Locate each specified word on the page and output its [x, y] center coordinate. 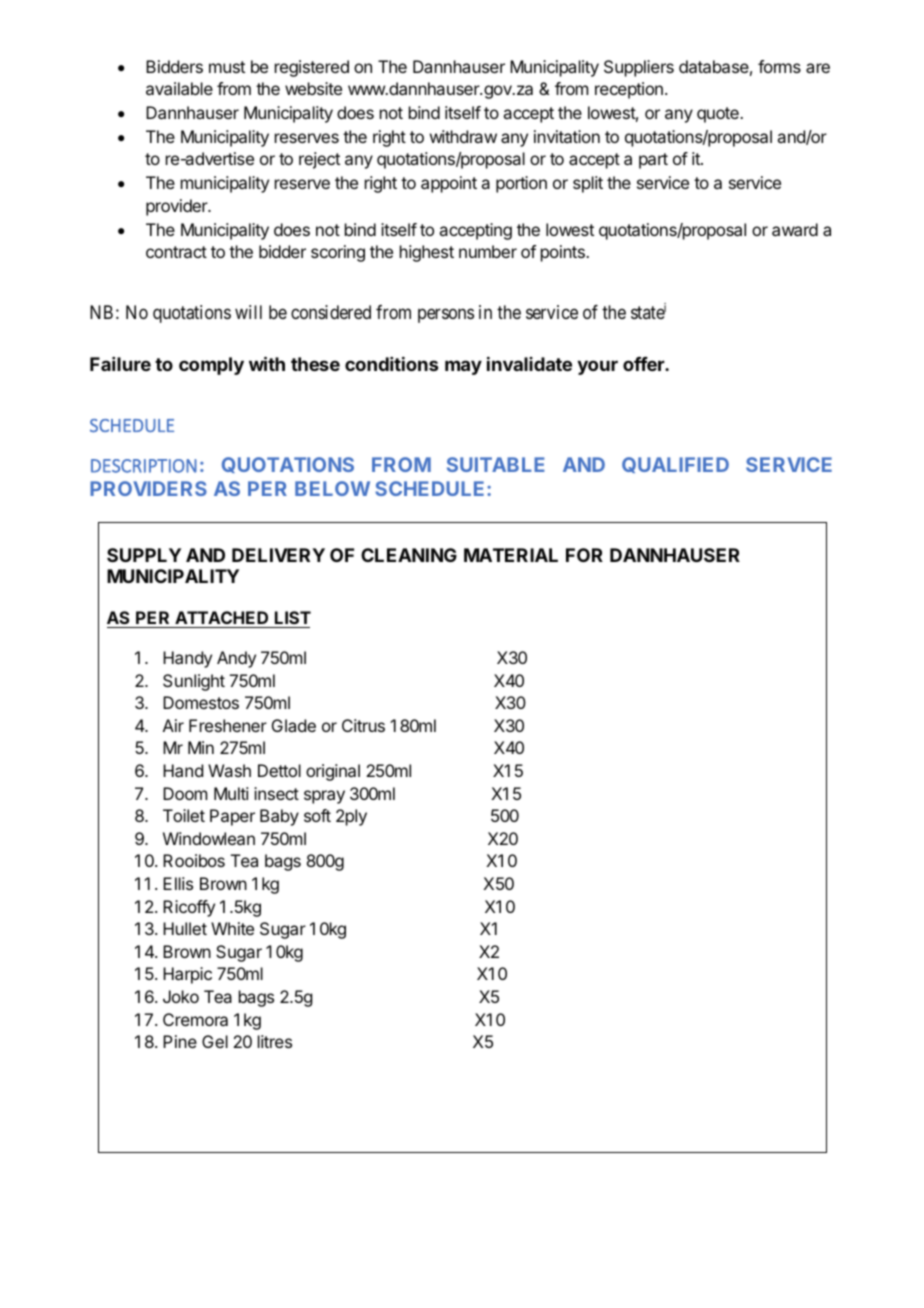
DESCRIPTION [144, 466]
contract [176, 252]
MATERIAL [511, 555]
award [795, 229]
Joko [181, 996]
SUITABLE [496, 464]
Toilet [184, 815]
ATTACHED [222, 619]
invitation [567, 136]
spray [324, 797]
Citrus [363, 725]
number [488, 251]
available [179, 88]
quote [719, 115]
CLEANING [409, 555]
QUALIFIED [675, 465]
